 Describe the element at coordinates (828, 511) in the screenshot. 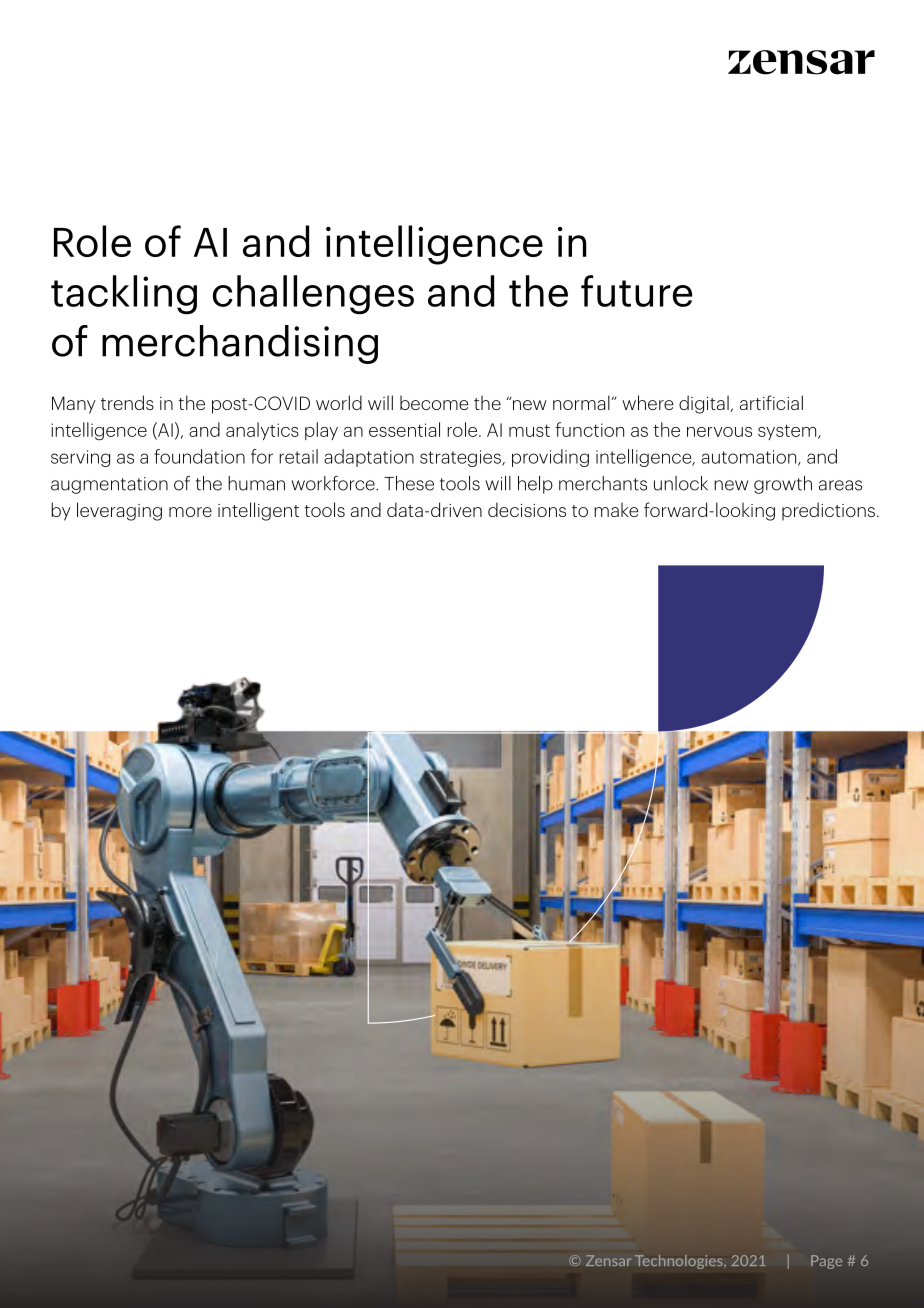

I see `predictions` at that location.
